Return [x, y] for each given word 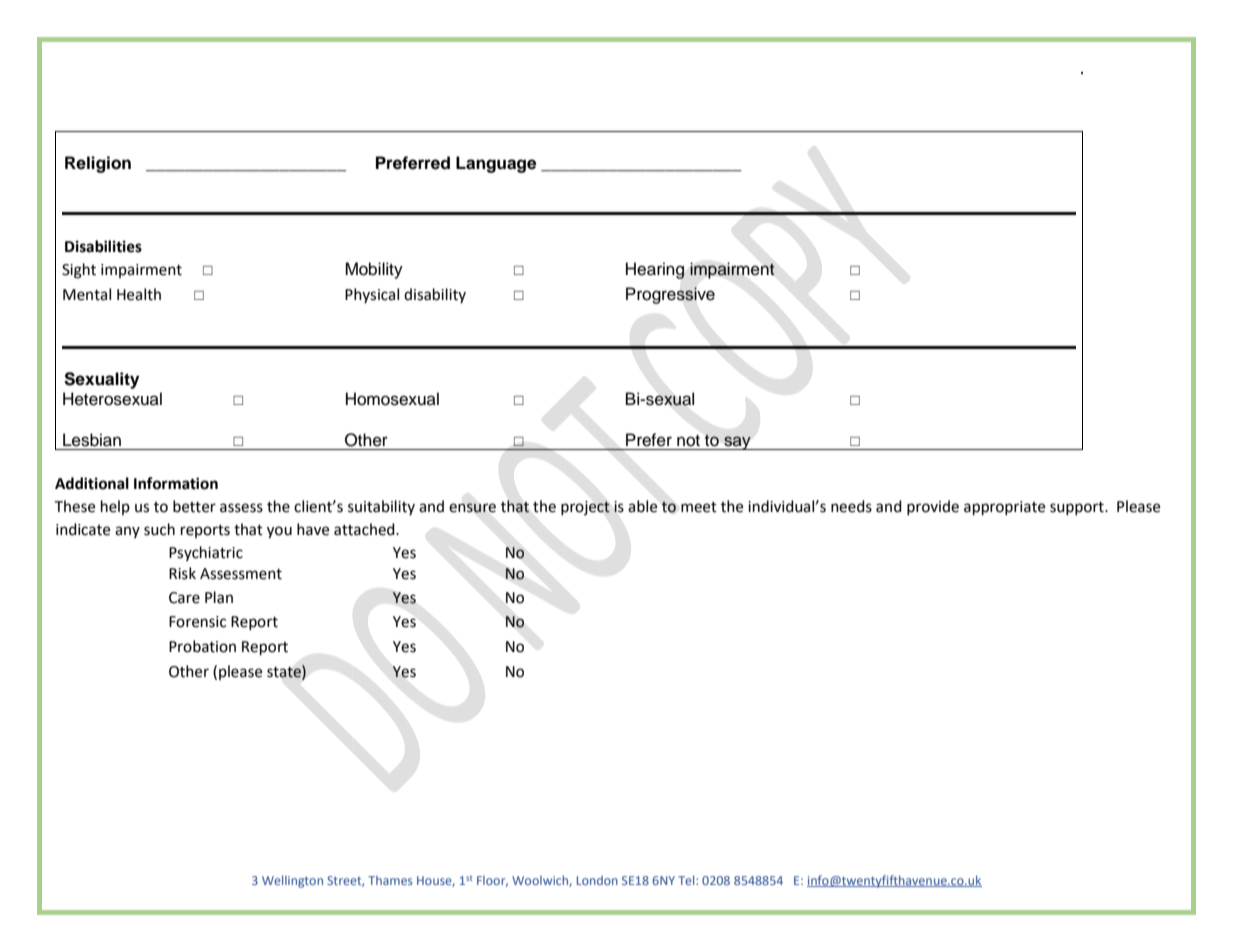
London [597, 880]
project [585, 508]
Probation [202, 646]
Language [496, 164]
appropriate [1004, 508]
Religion [98, 164]
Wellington [292, 881]
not [688, 441]
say [737, 443]
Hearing [655, 270]
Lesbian [92, 440]
